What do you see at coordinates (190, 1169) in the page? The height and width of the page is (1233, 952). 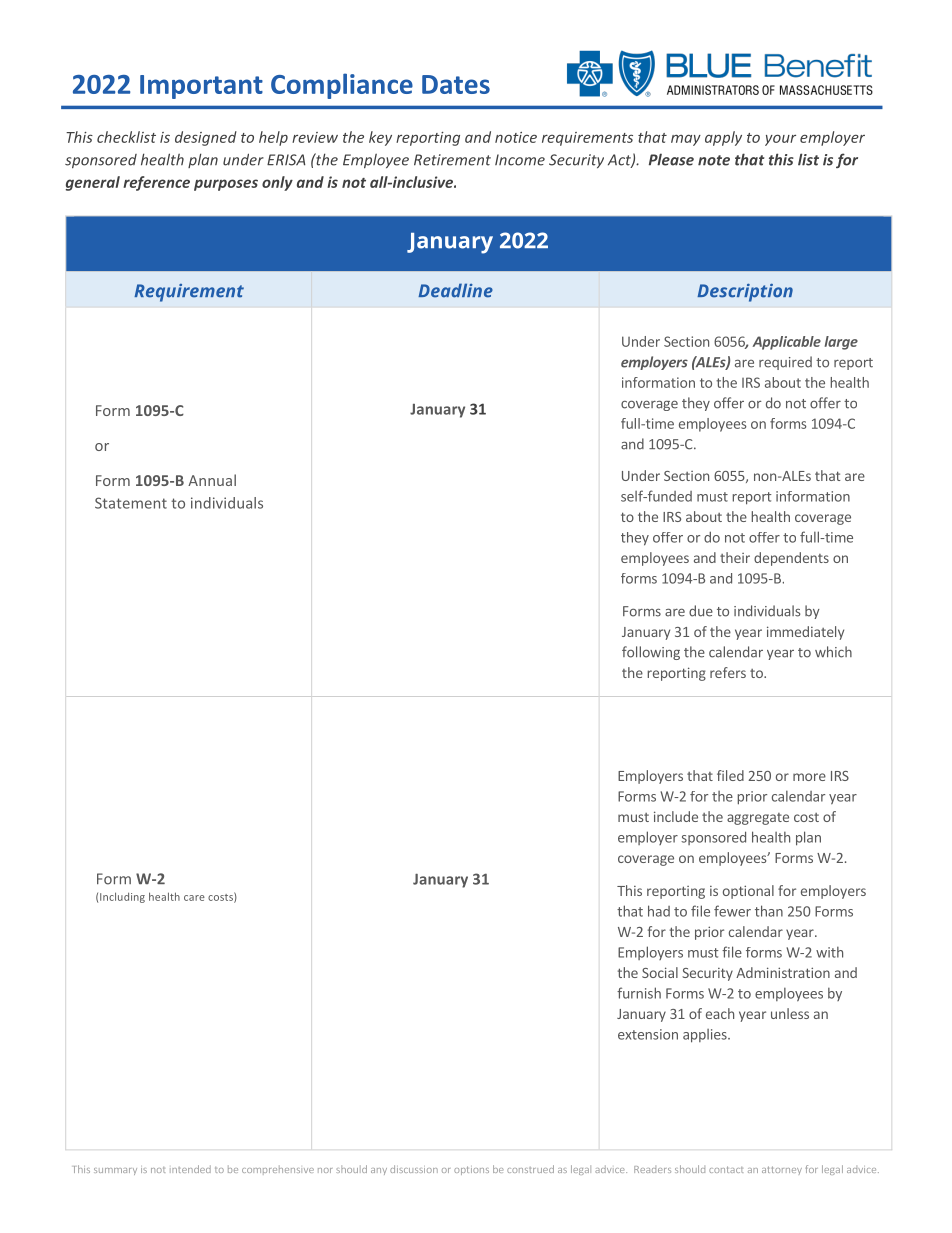 I see `intended` at bounding box center [190, 1169].
